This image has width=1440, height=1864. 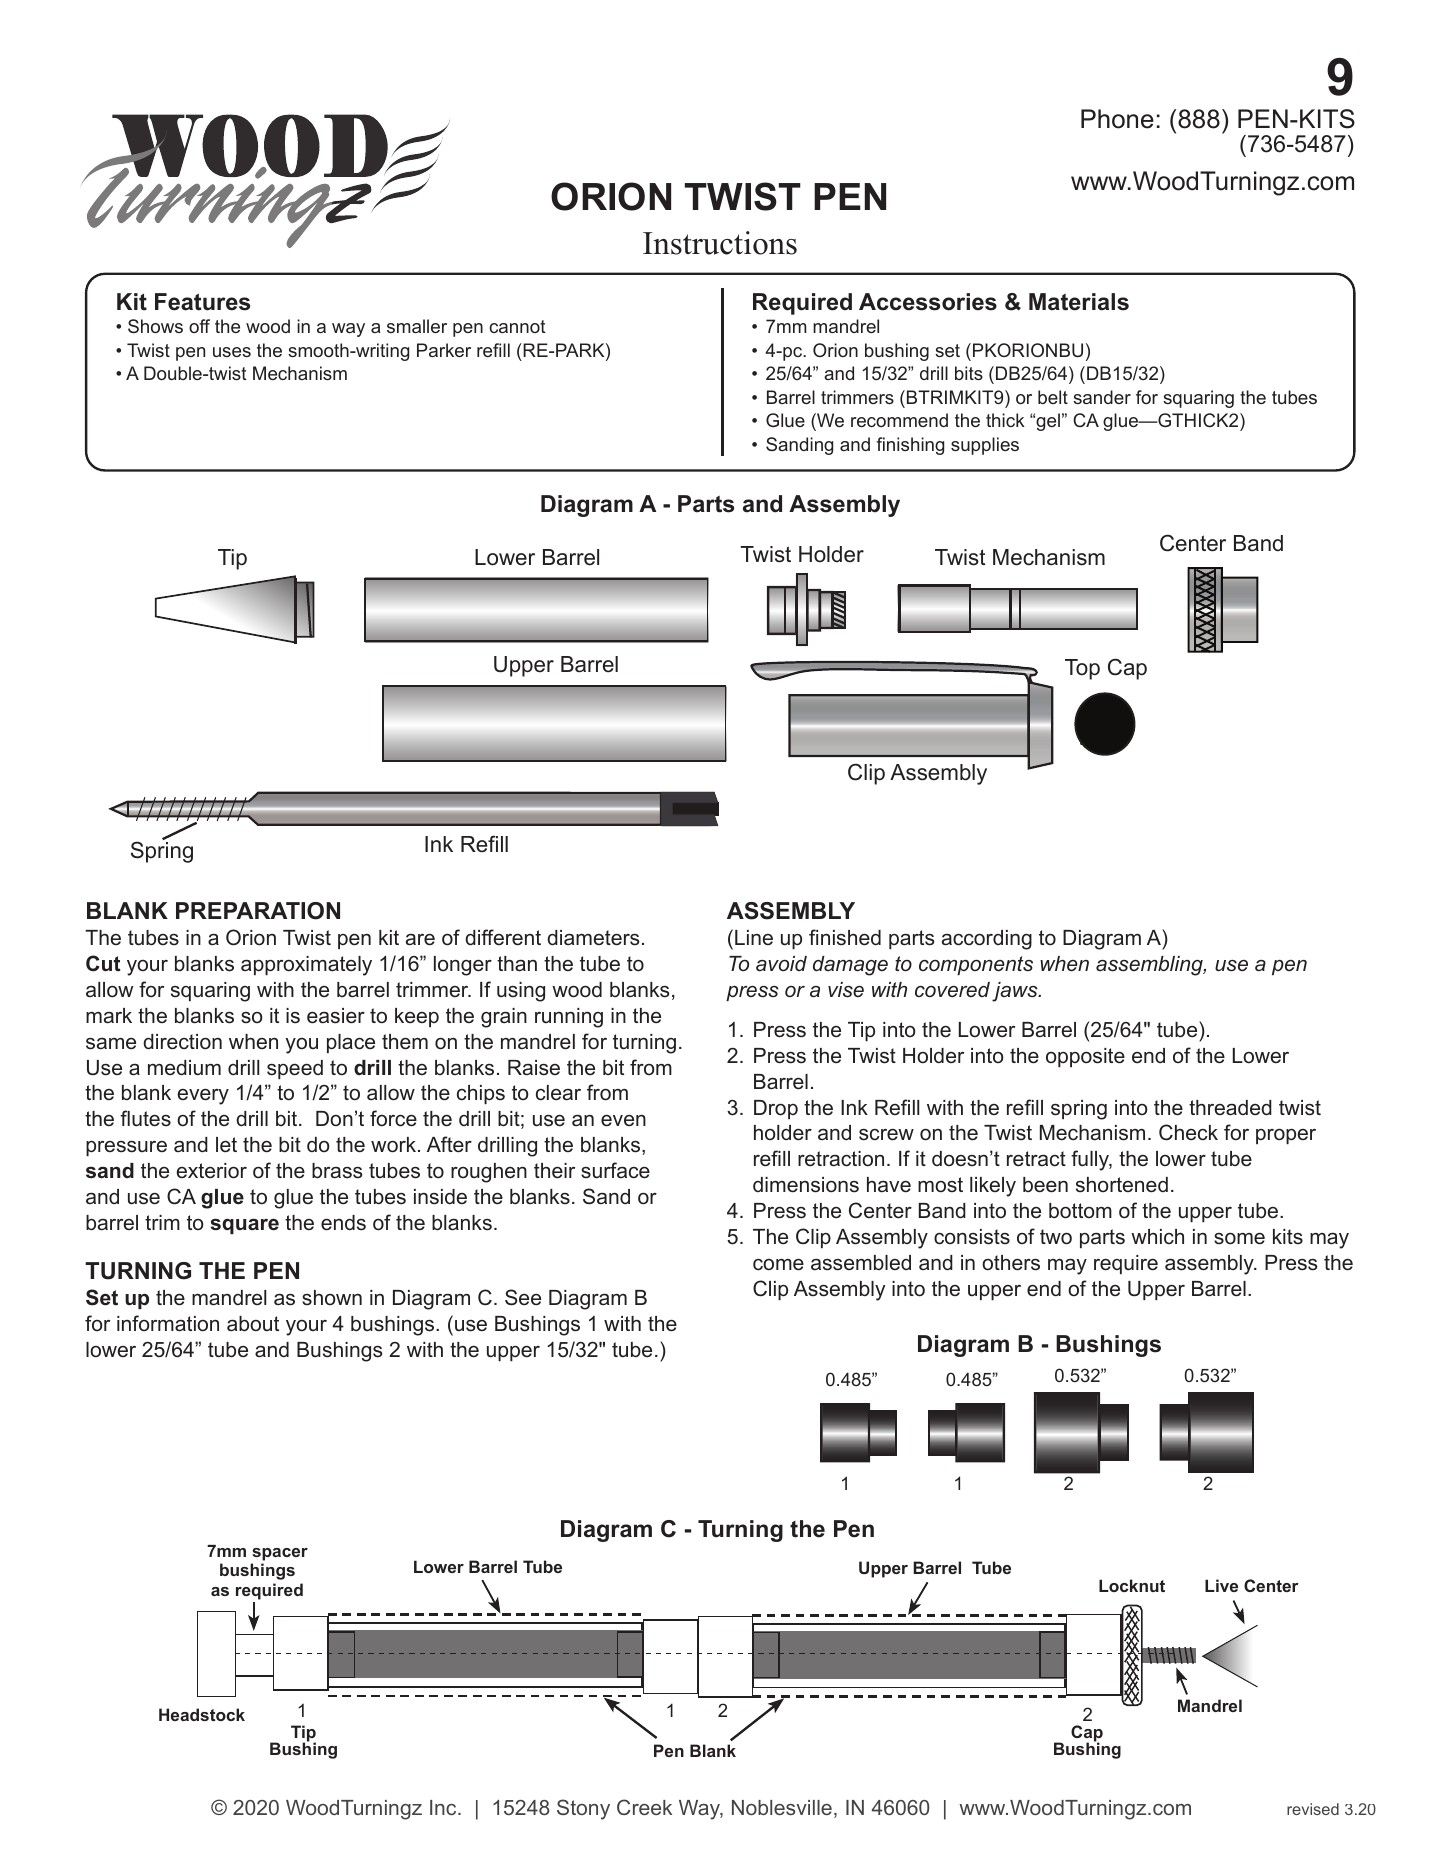 What do you see at coordinates (720, 243) in the image?
I see `Instructions` at bounding box center [720, 243].
